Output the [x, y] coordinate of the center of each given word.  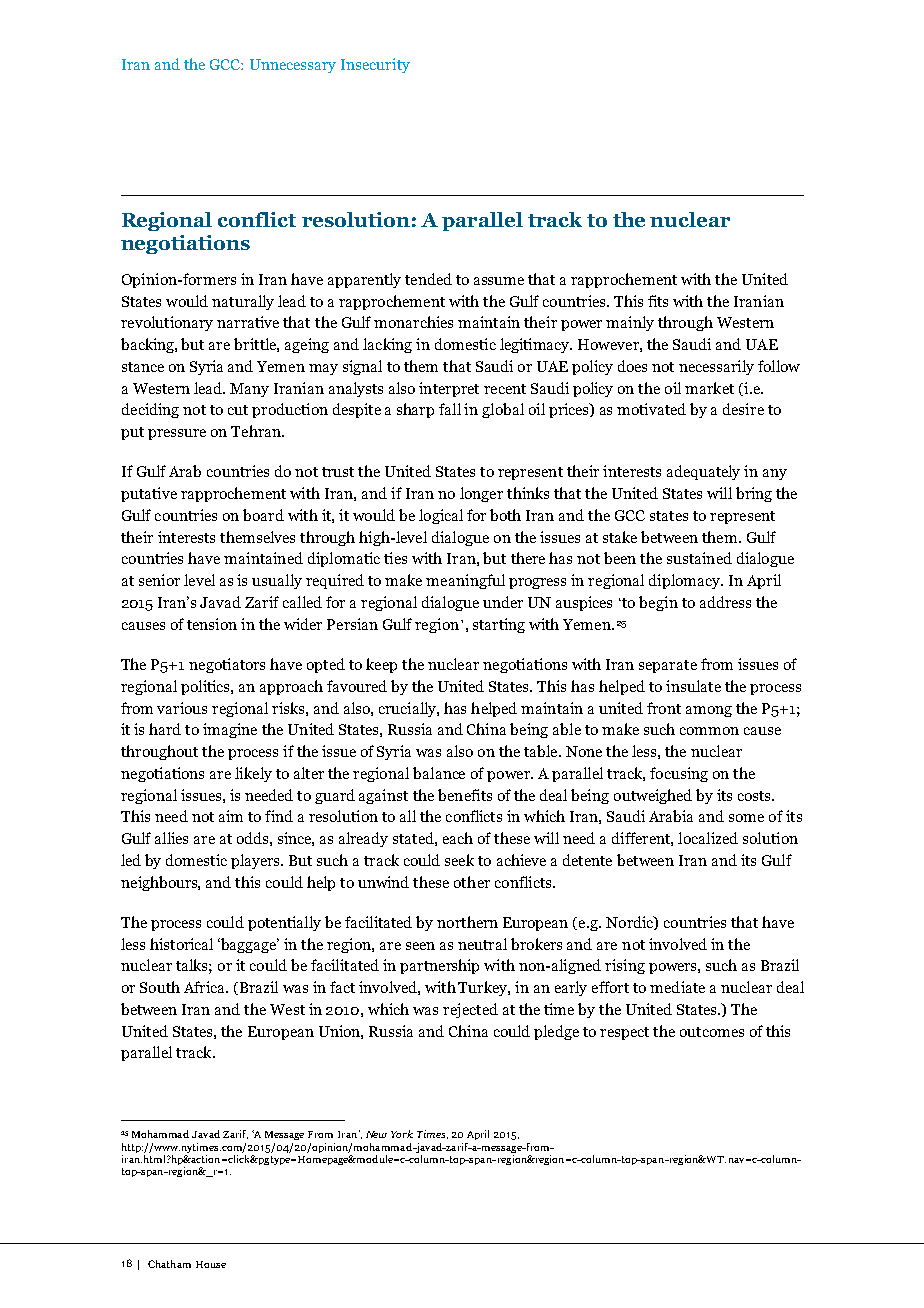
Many [249, 390]
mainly [630, 323]
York [402, 1134]
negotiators [227, 665]
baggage [249, 945]
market [709, 388]
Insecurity [375, 65]
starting [499, 625]
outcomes [712, 1032]
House [211, 1264]
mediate [677, 987]
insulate [693, 686]
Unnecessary [293, 66]
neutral [482, 944]
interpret [449, 389]
